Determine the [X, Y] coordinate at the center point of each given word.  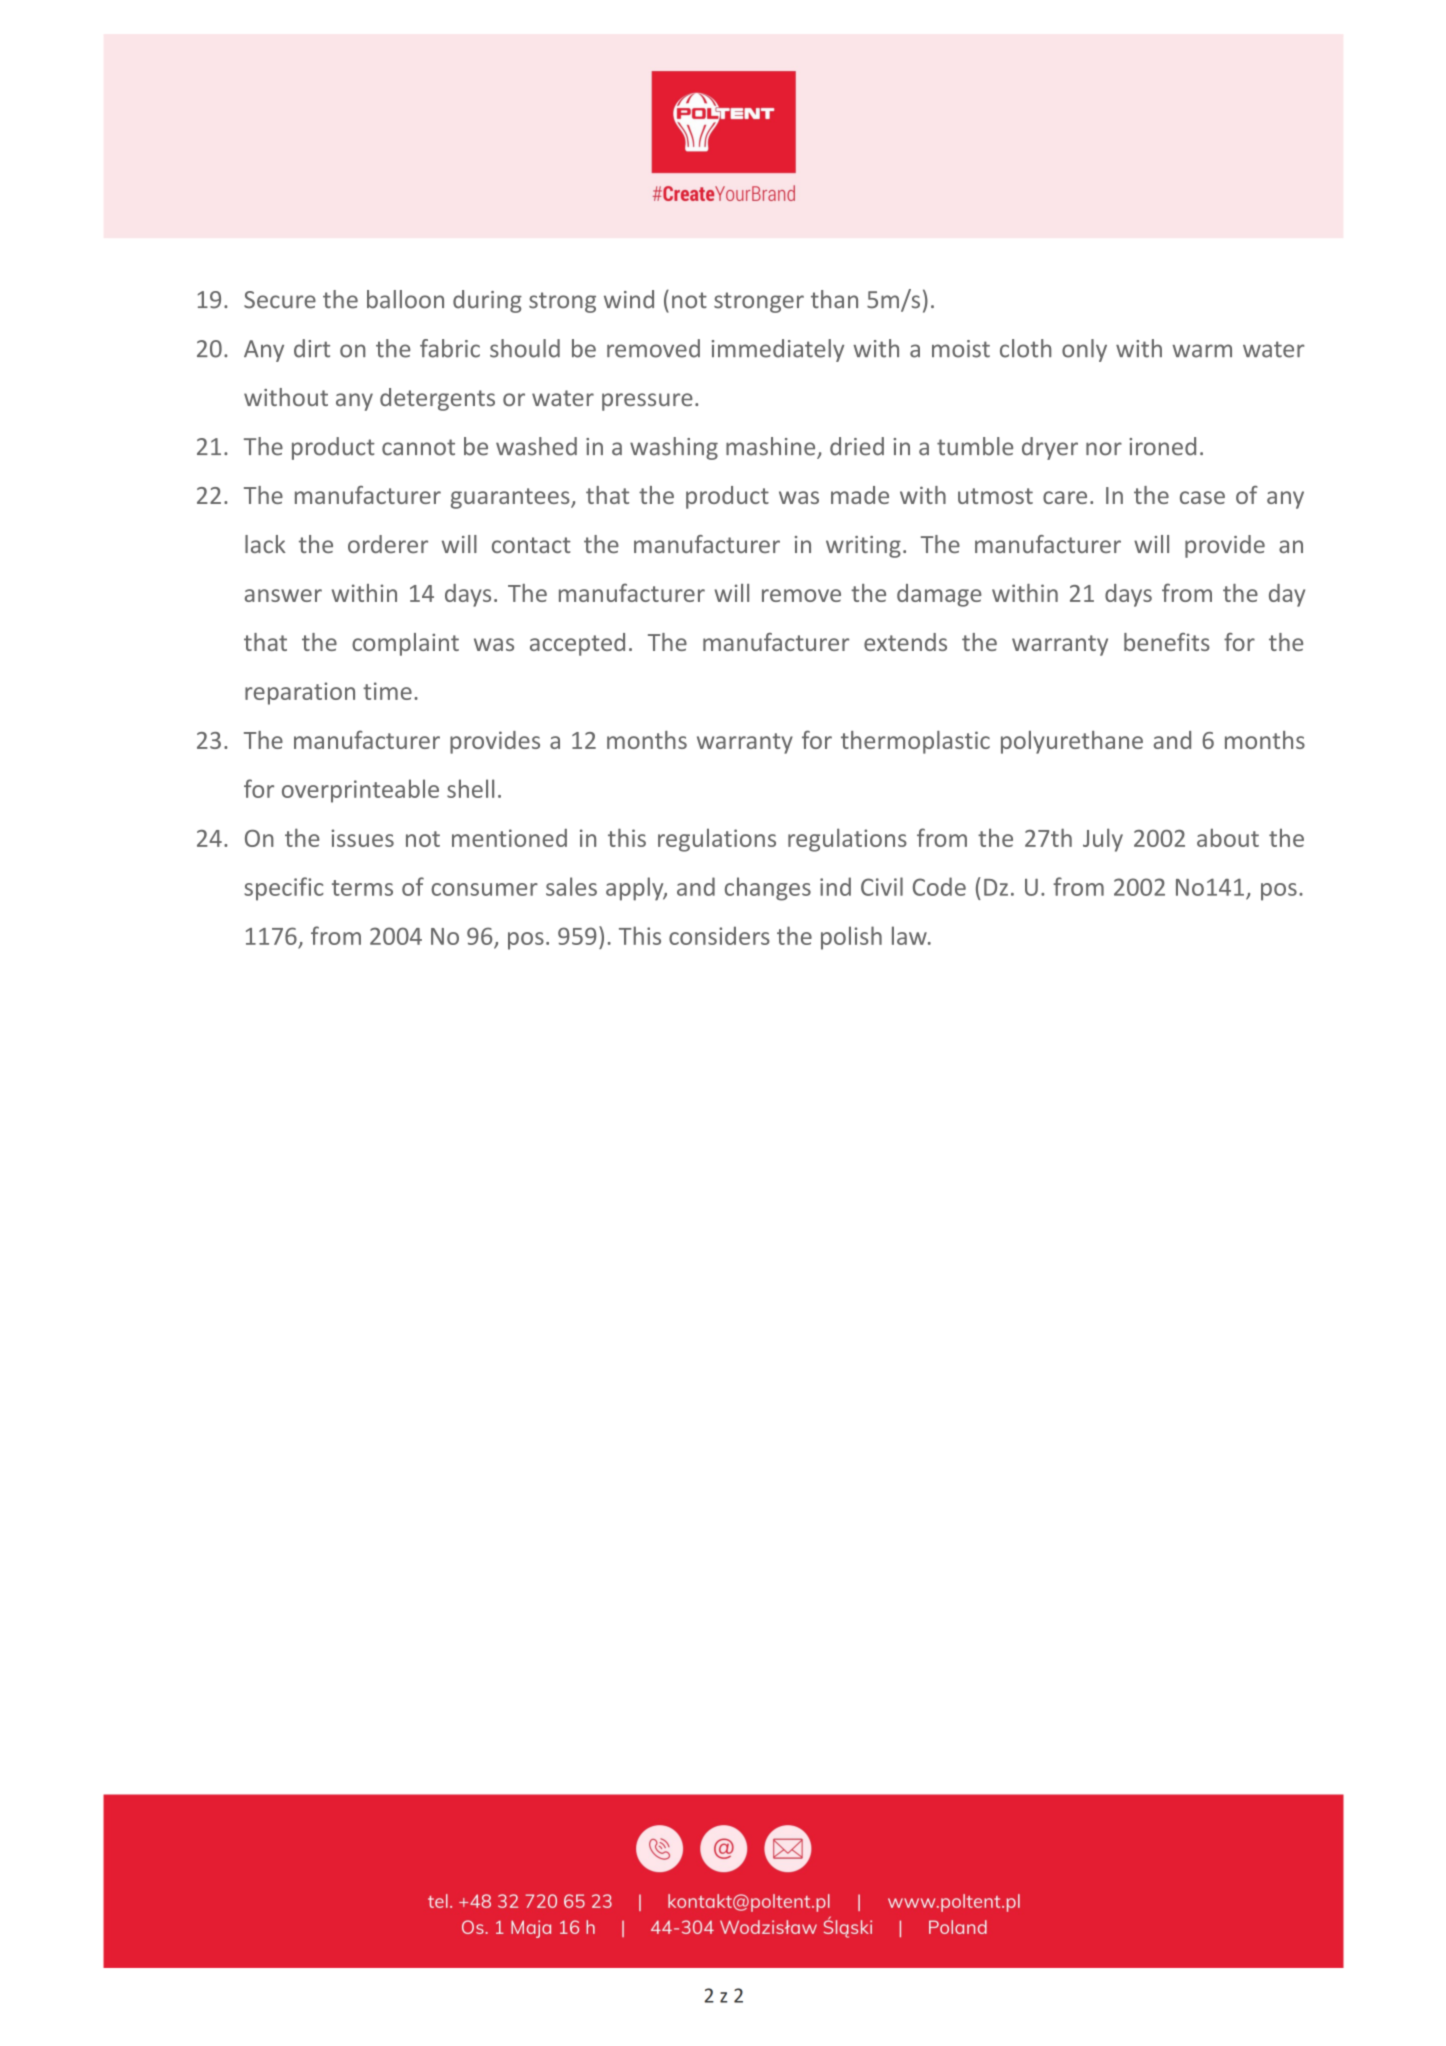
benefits [1167, 642]
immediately [778, 350]
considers [719, 935]
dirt [312, 348]
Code [939, 886]
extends [905, 642]
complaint [405, 644]
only [1084, 350]
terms [362, 888]
